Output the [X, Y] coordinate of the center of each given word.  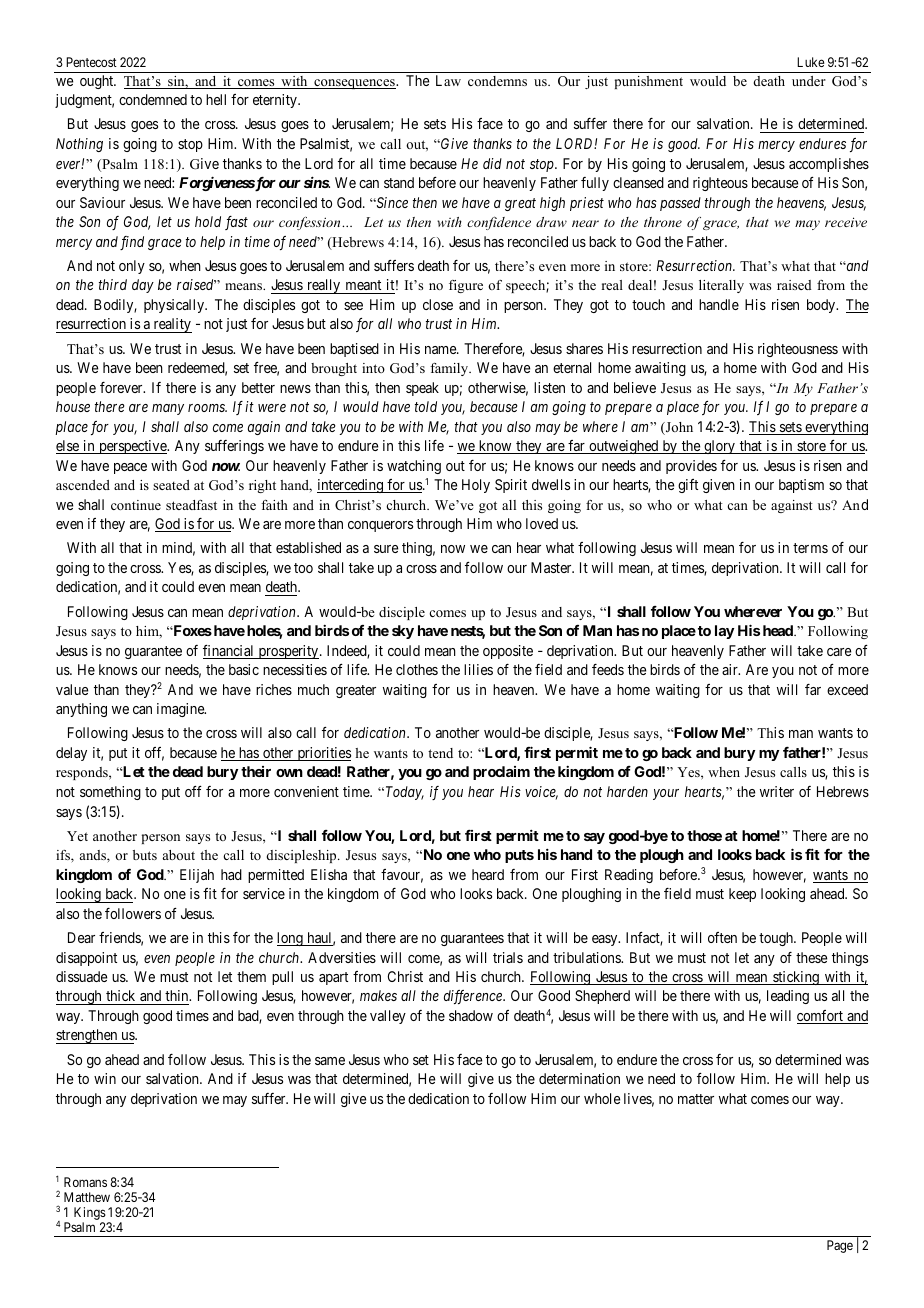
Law [448, 80]
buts [145, 855]
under [809, 81]
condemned [153, 99]
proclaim [501, 773]
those [704, 835]
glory [719, 447]
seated [171, 485]
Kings [90, 1215]
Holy [476, 486]
